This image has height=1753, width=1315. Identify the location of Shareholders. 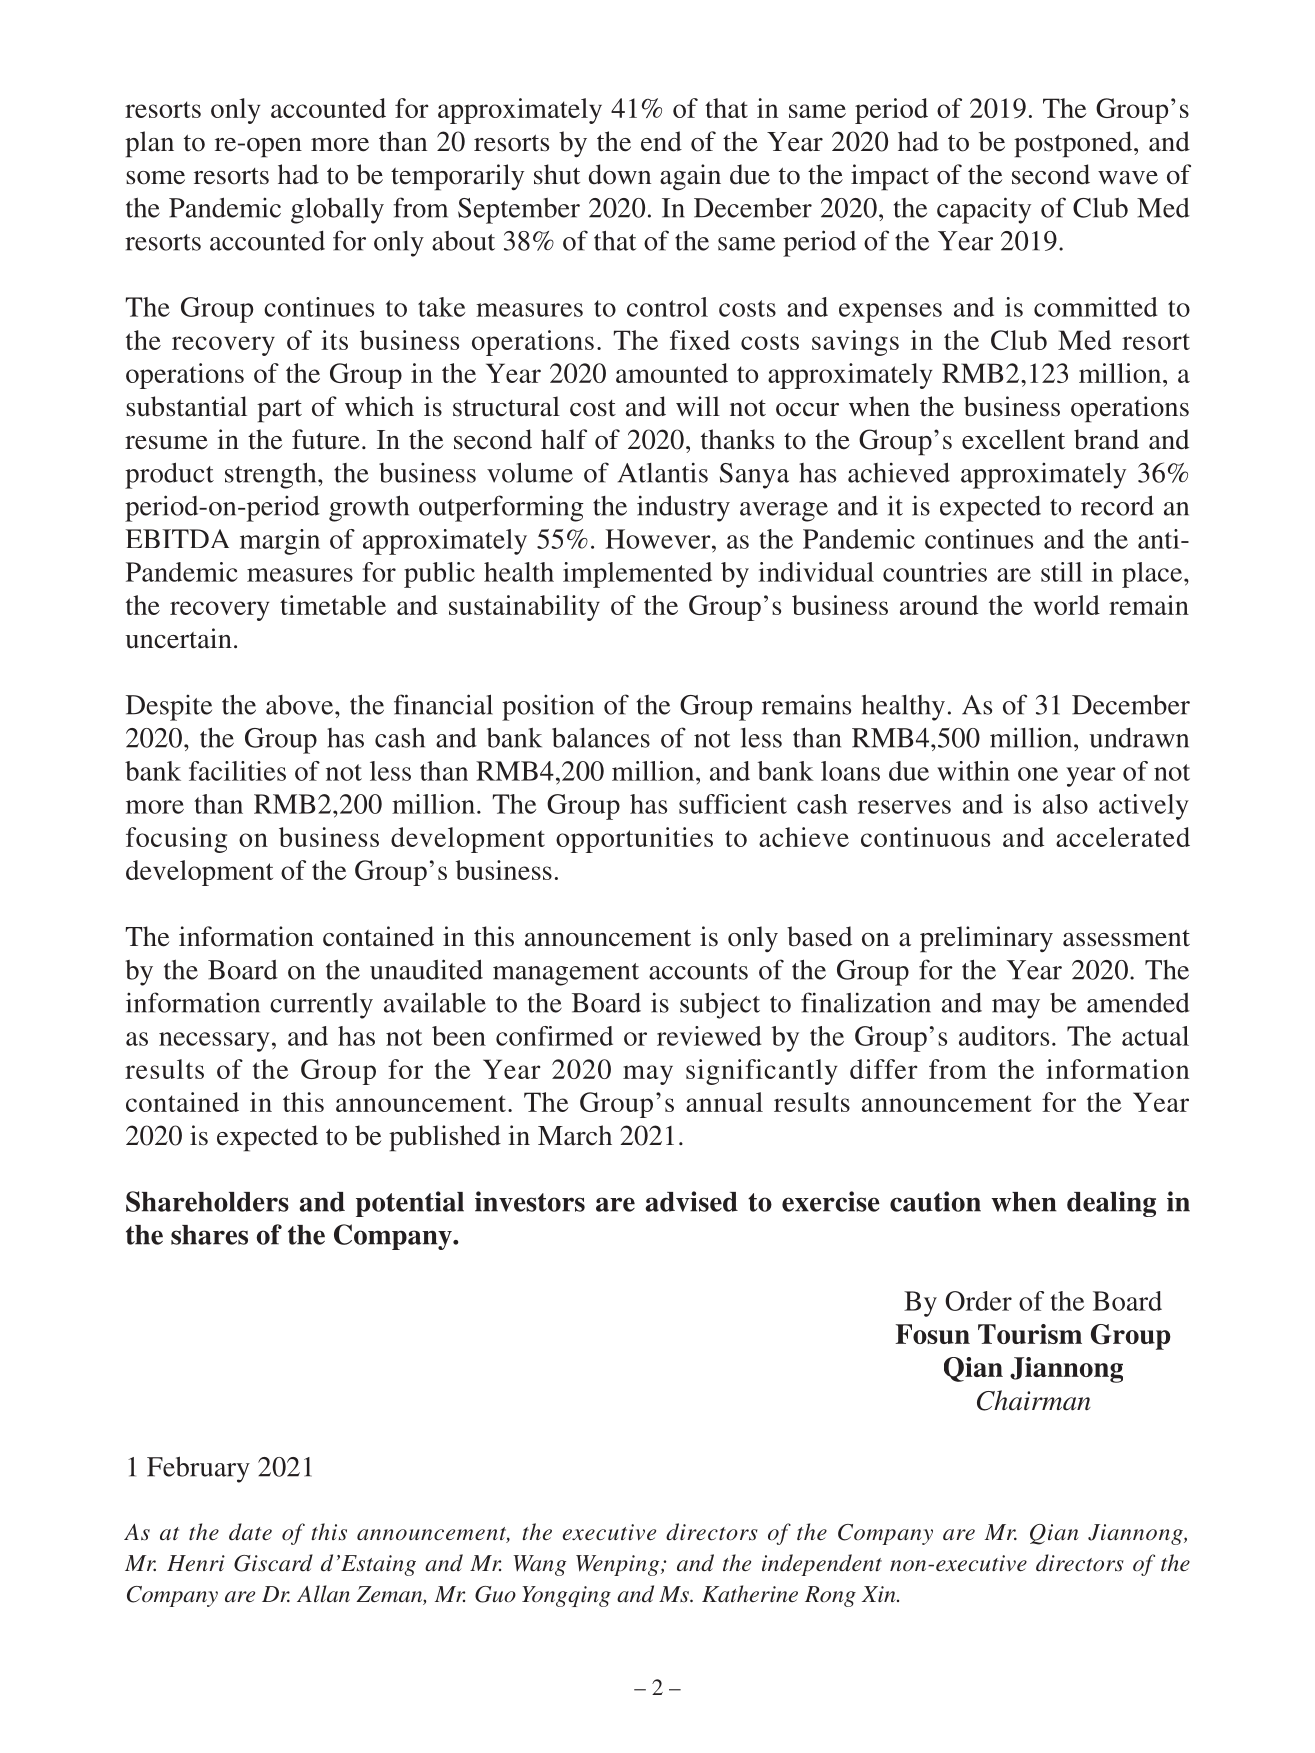
(207, 1201).
